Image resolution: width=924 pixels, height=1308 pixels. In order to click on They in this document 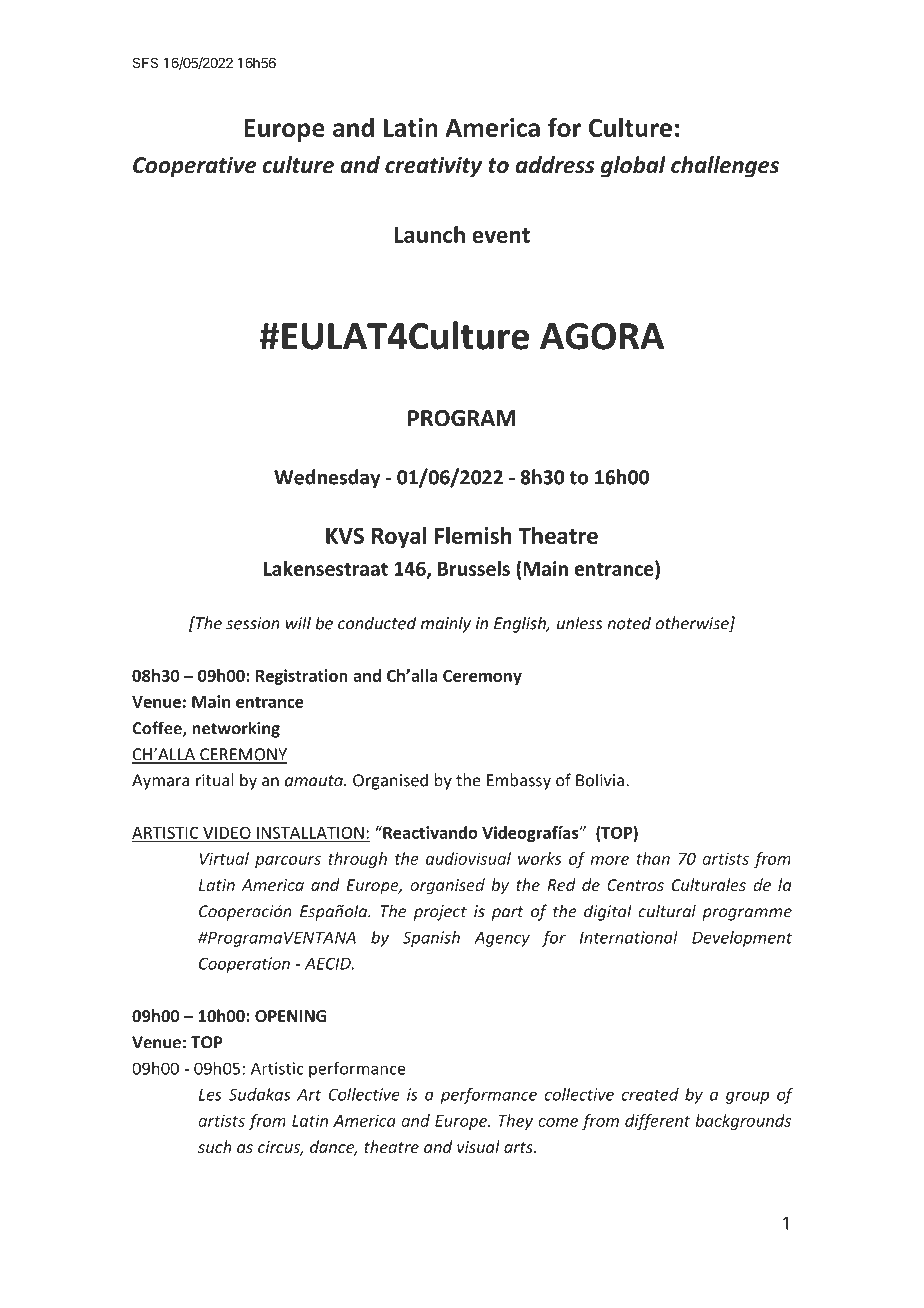, I will do `click(515, 1122)`.
